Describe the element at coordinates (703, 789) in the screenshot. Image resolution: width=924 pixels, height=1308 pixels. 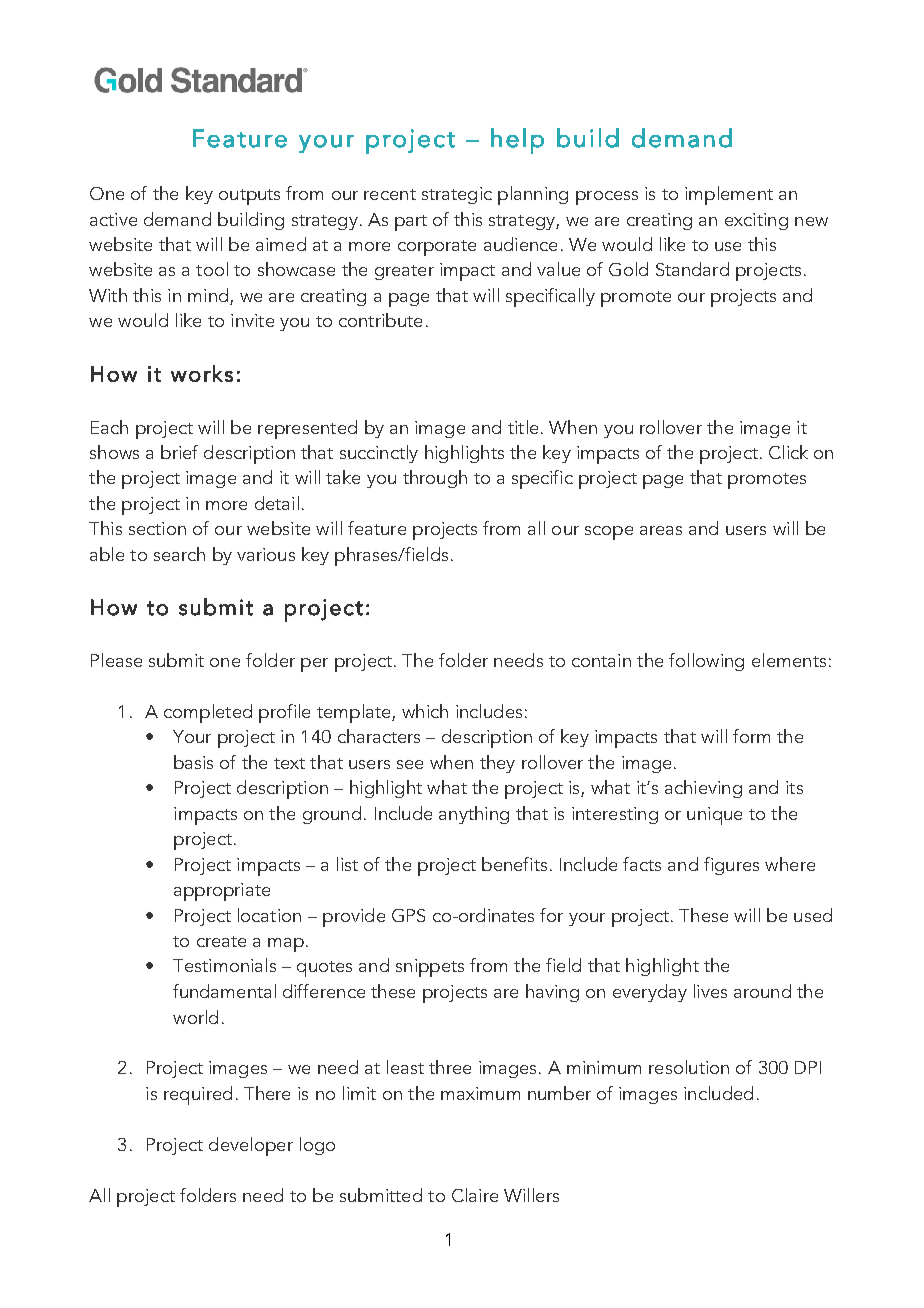
I see `achieving` at that location.
